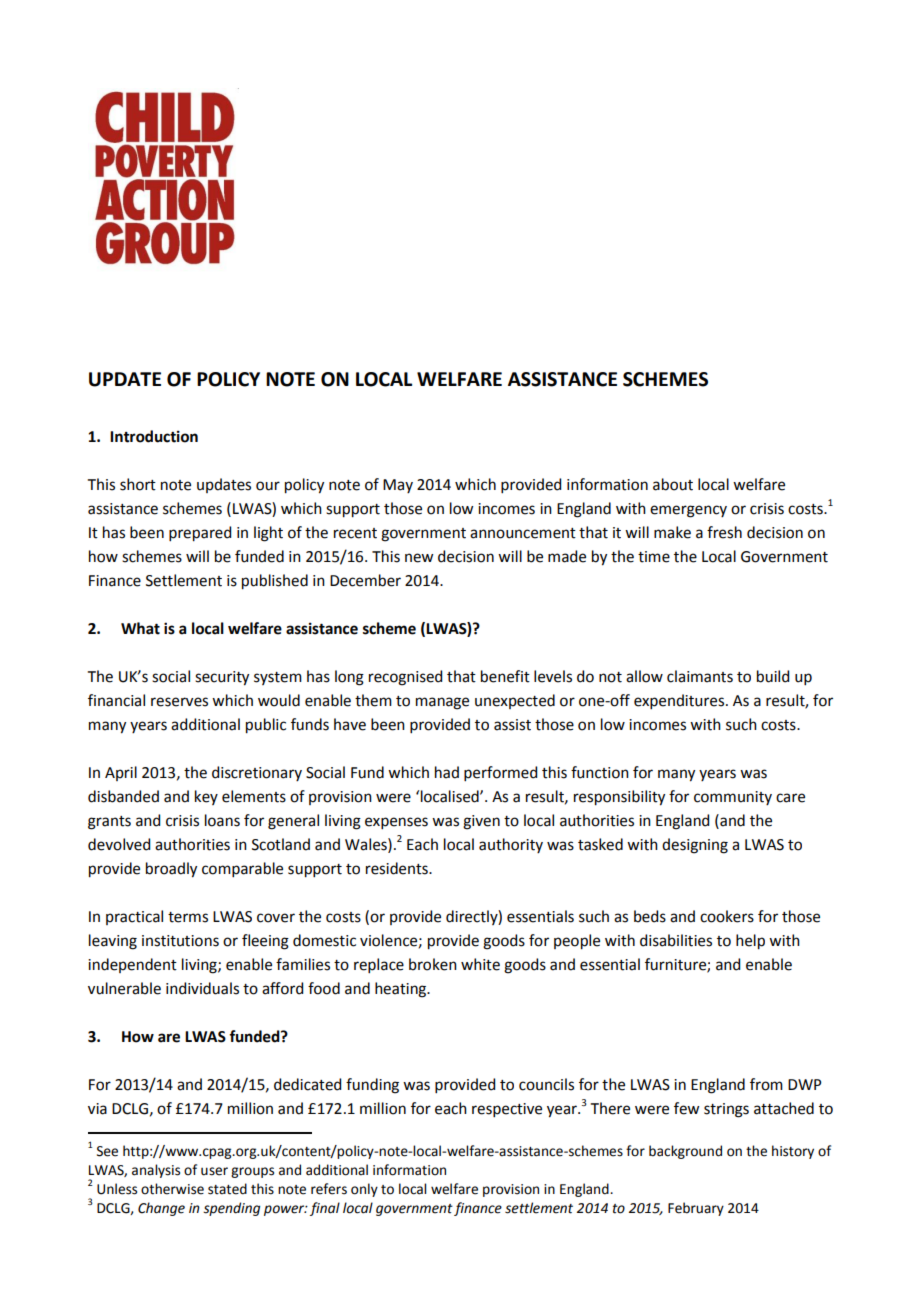  I want to click on about, so click(673, 484).
